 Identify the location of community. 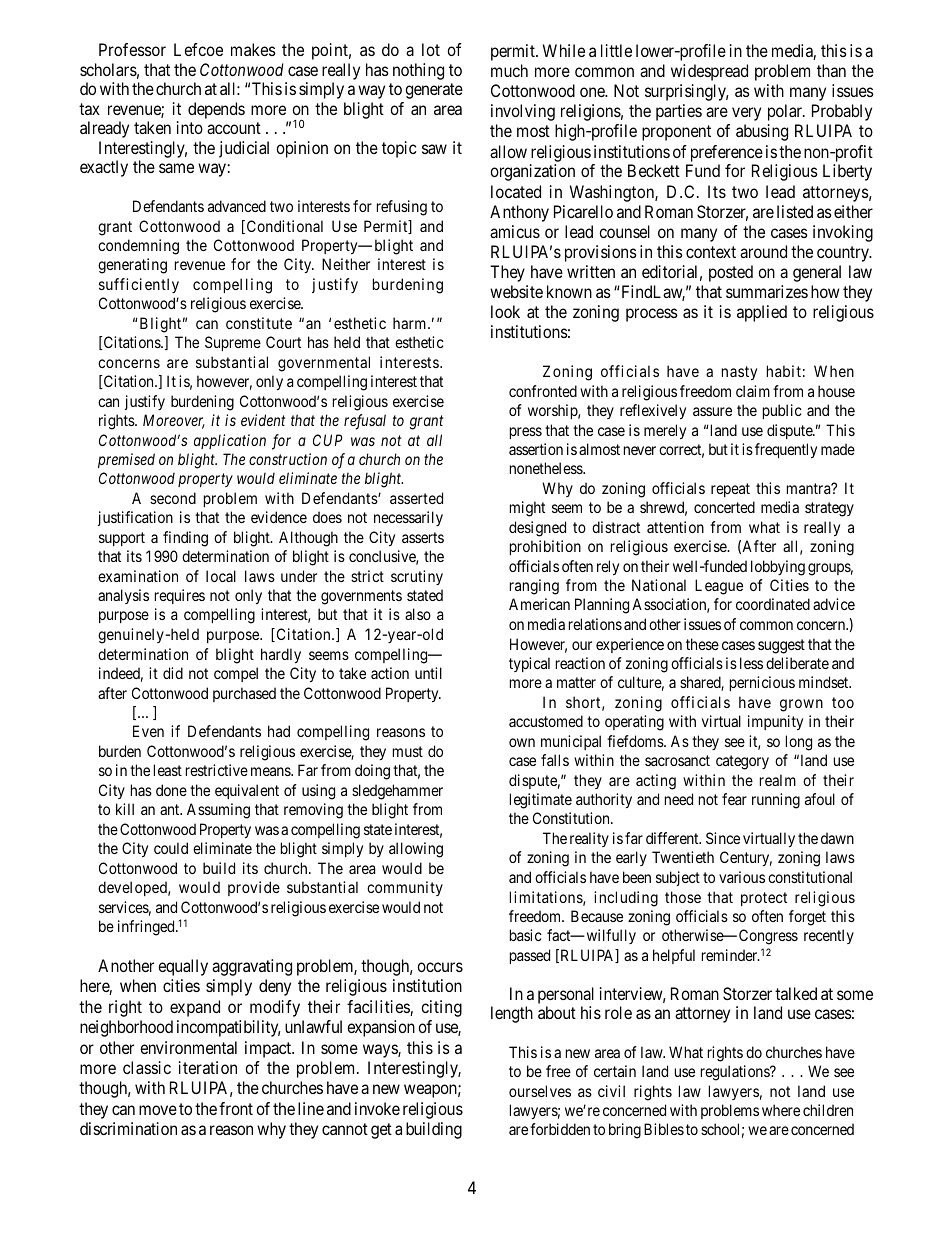
(405, 888).
